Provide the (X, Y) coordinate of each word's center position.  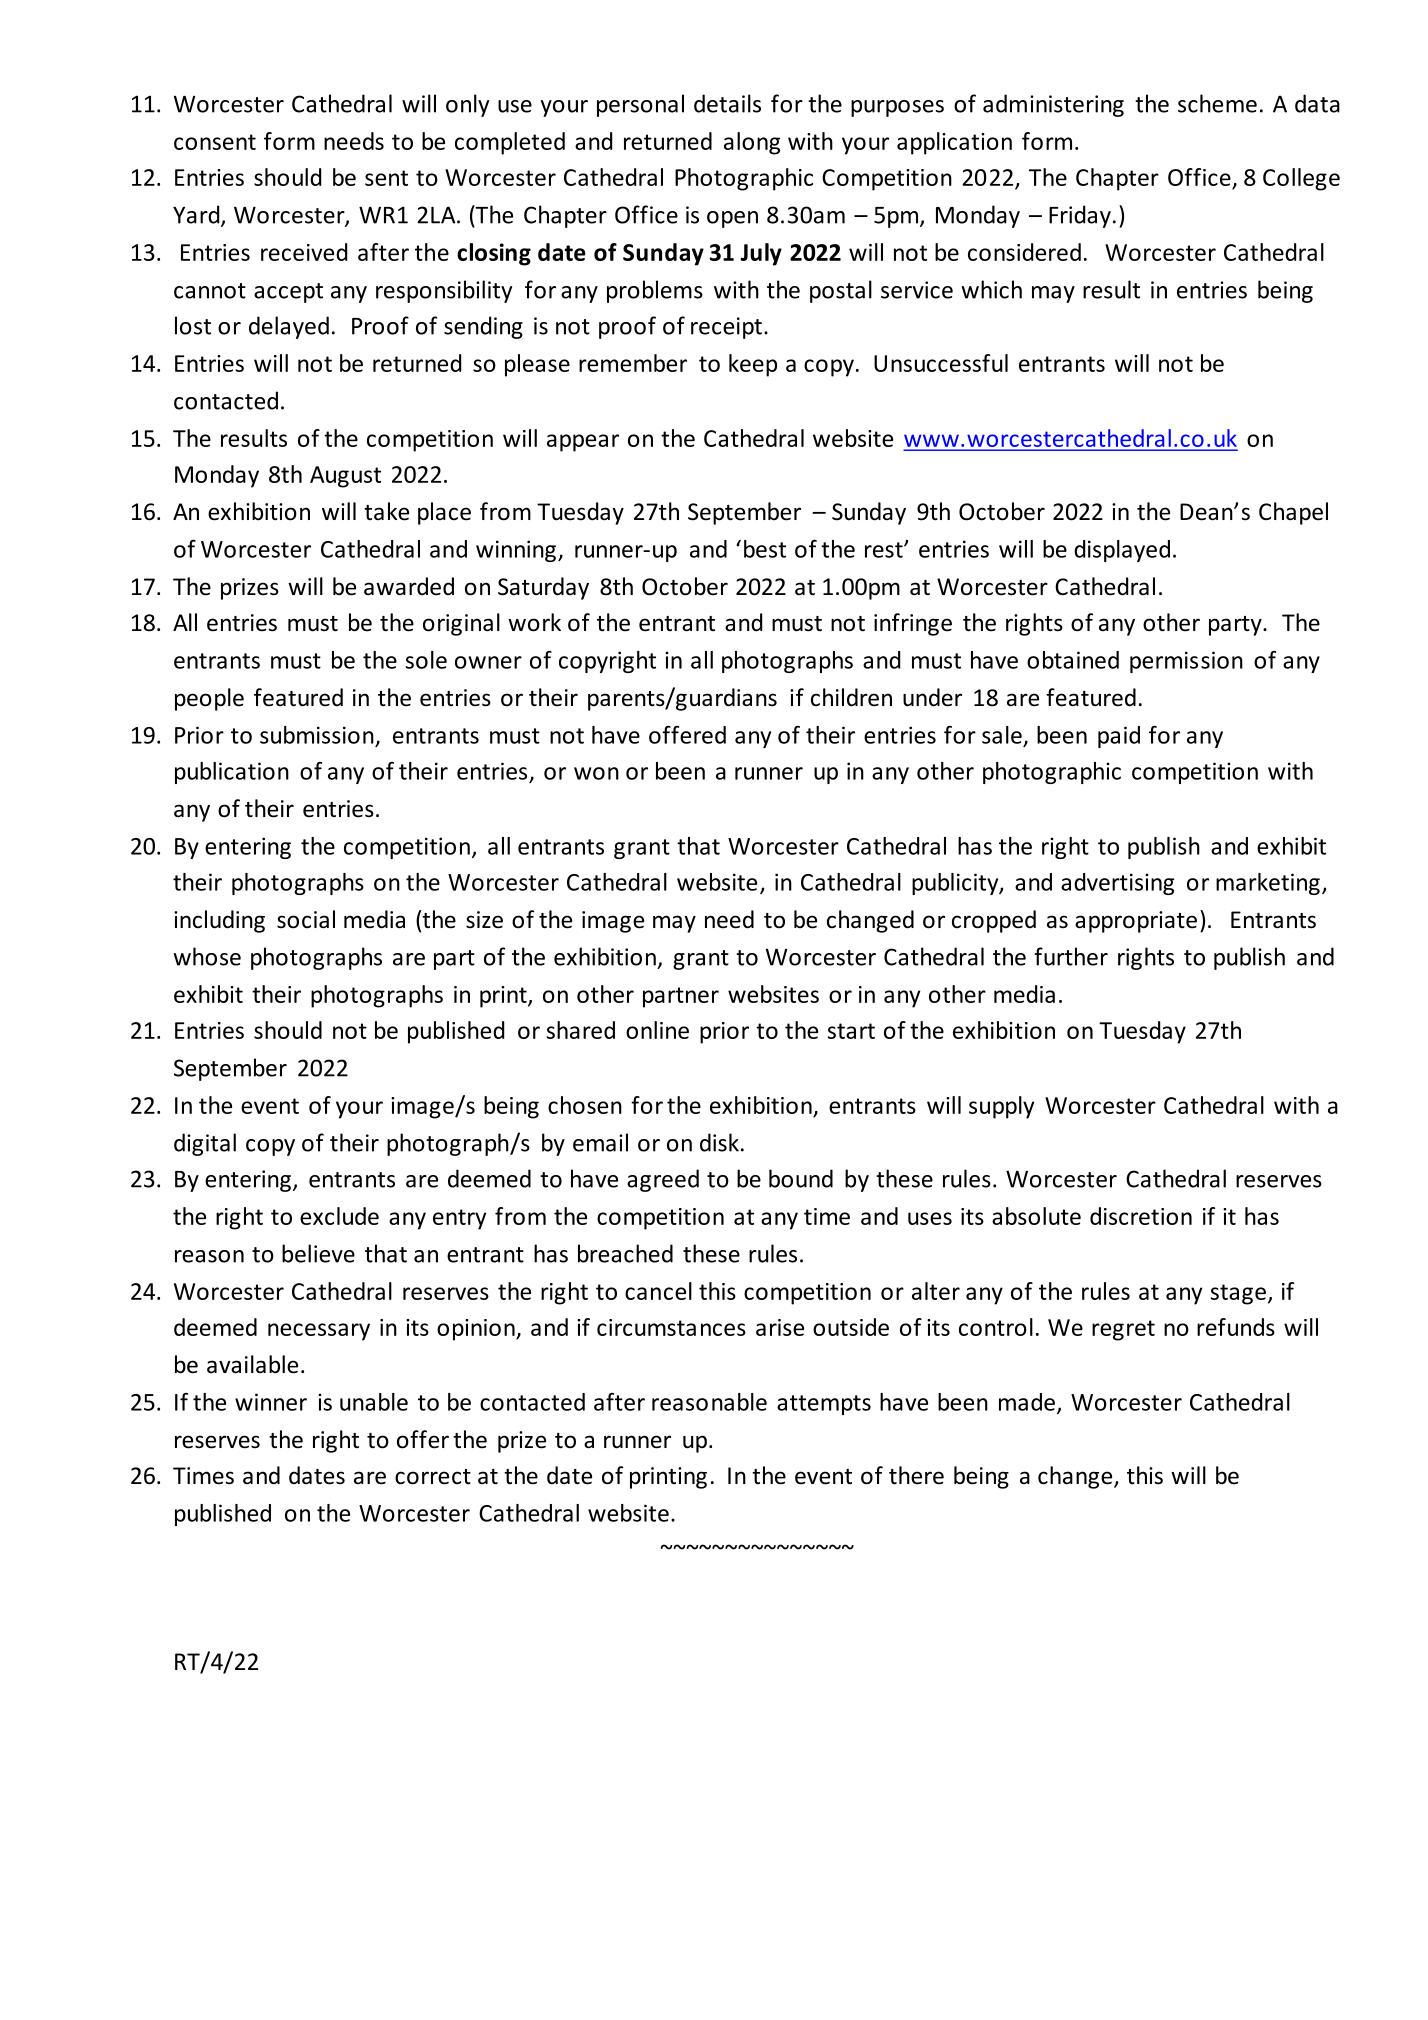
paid (1119, 737)
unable (374, 1402)
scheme (1217, 103)
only (467, 105)
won (596, 773)
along (752, 143)
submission (317, 735)
